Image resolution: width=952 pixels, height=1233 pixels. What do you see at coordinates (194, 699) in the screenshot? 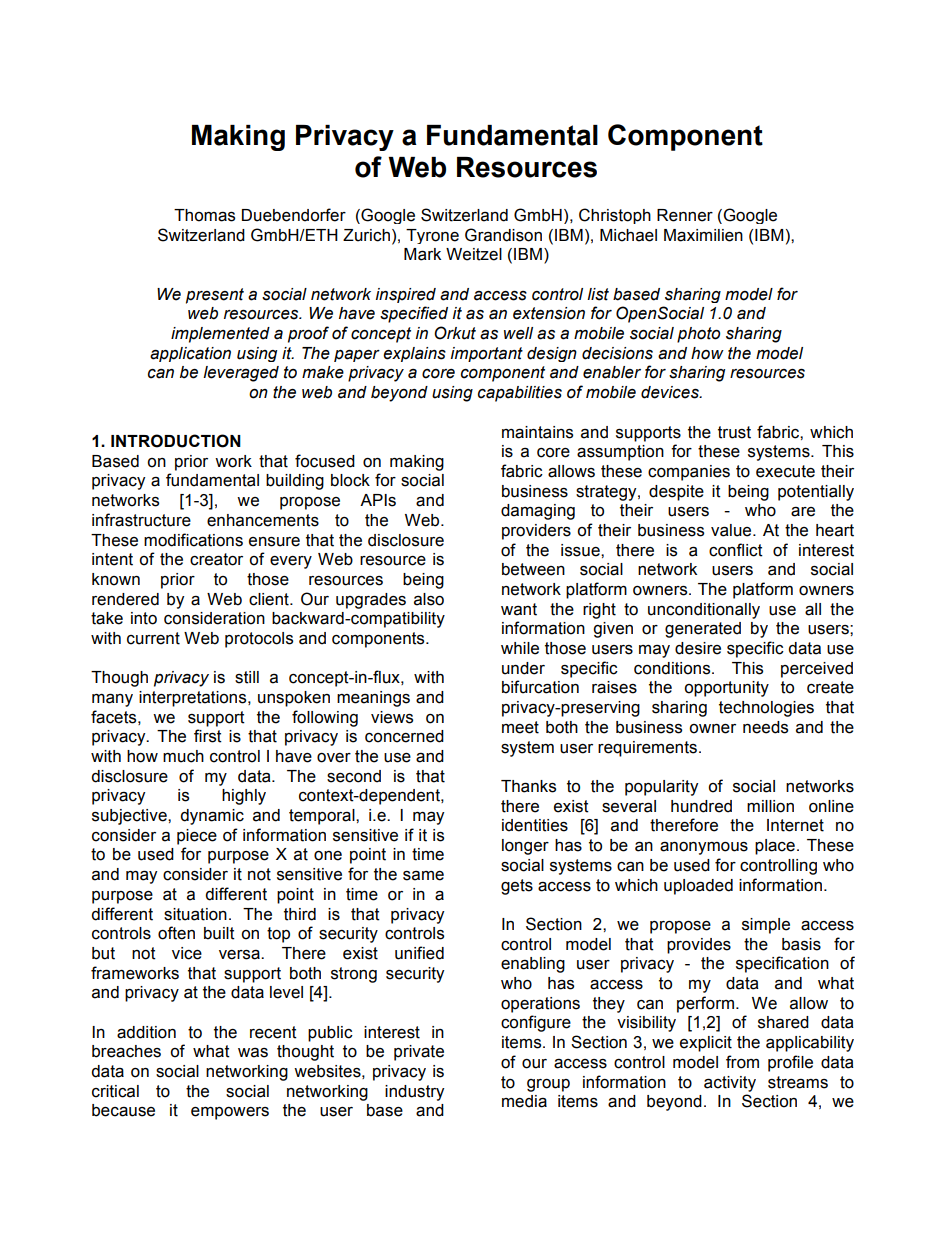
I see `interpretations` at bounding box center [194, 699].
